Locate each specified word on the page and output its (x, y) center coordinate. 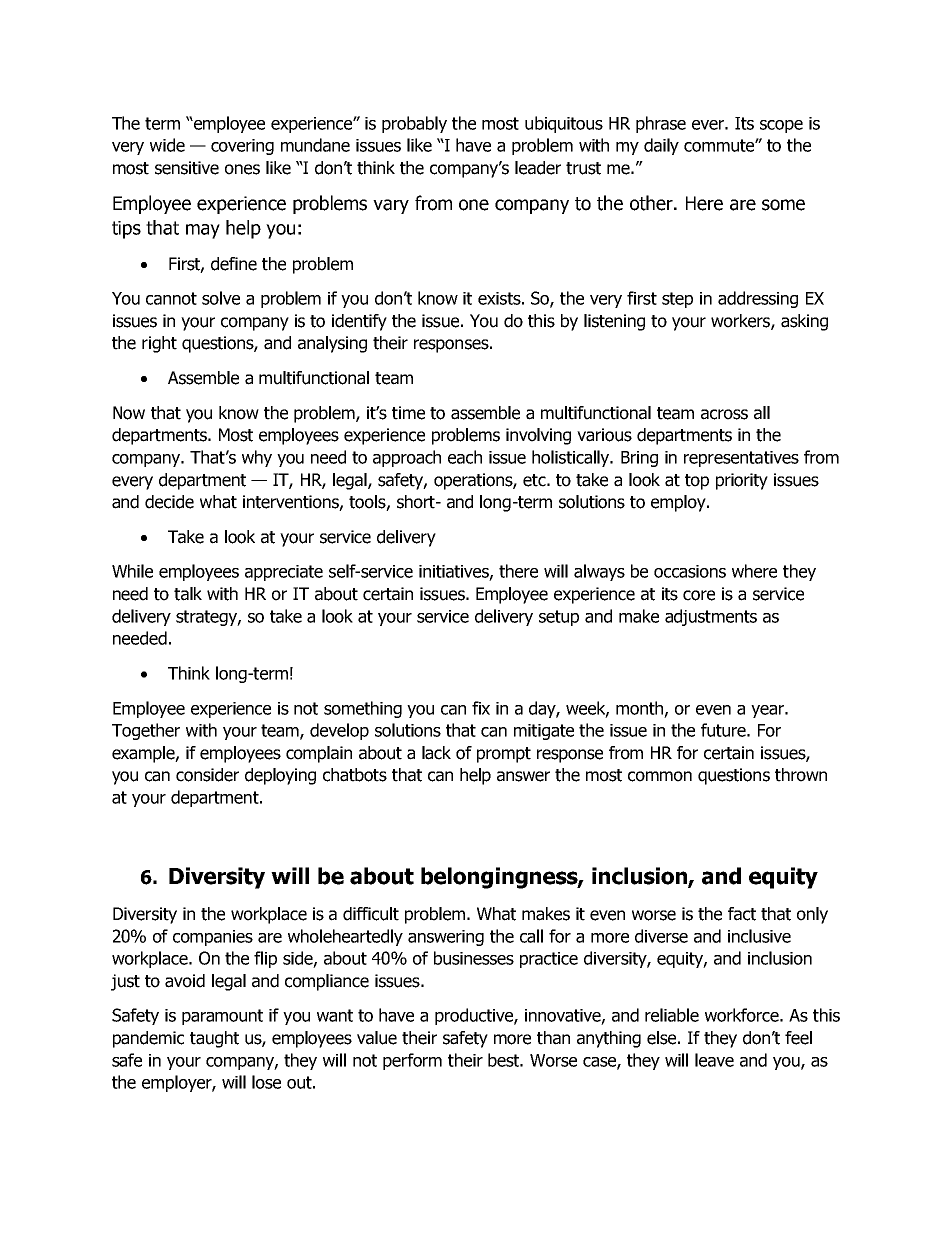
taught (214, 1039)
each (465, 457)
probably (414, 124)
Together (146, 731)
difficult (371, 914)
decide (169, 502)
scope (781, 126)
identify (359, 322)
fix (481, 708)
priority (742, 481)
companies (213, 938)
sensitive (187, 168)
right (159, 344)
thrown (801, 775)
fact (742, 914)
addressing (758, 299)
